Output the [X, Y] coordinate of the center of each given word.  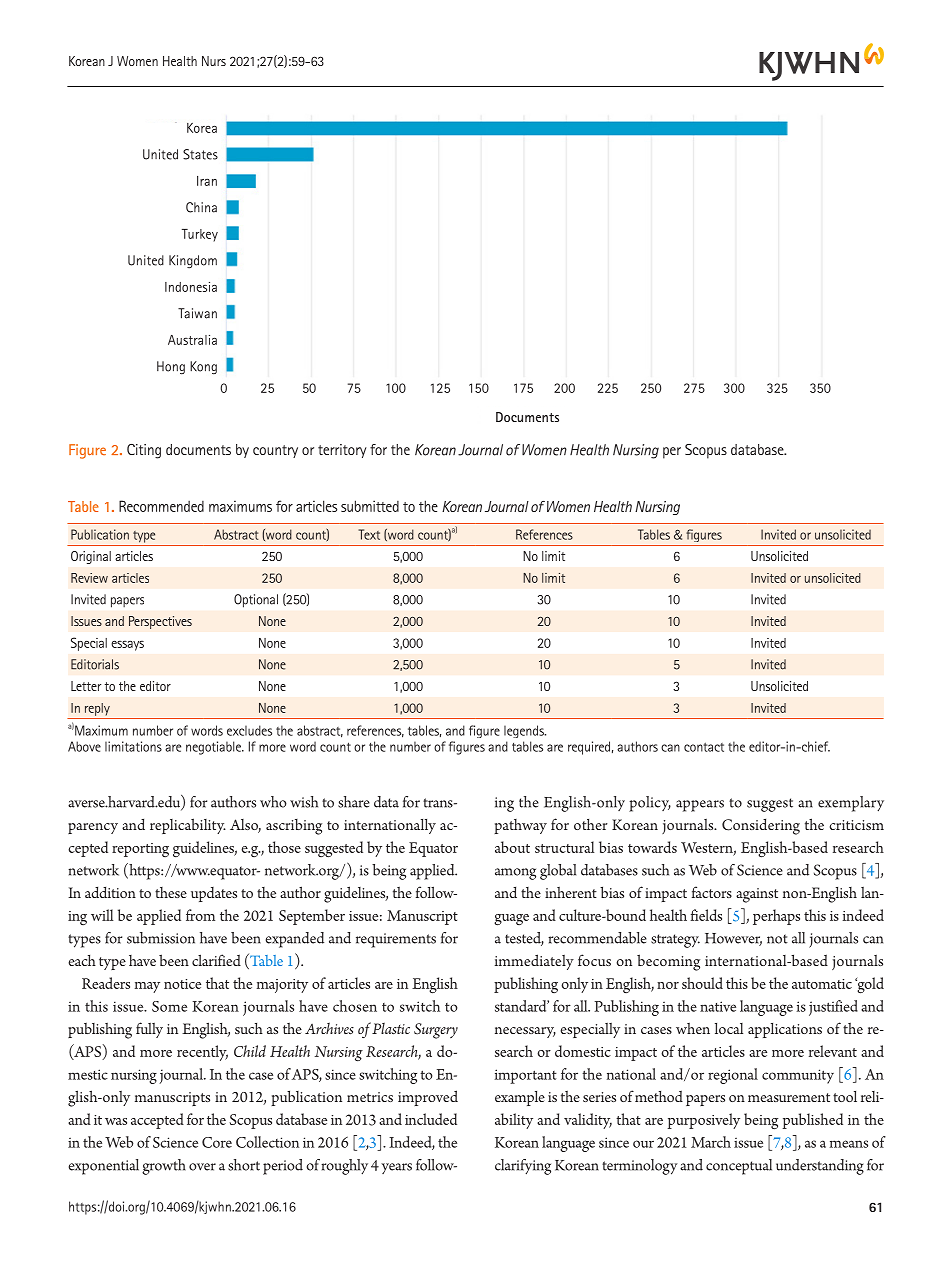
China [201, 207]
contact [704, 747]
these [171, 892]
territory [342, 451]
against [757, 895]
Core [217, 1142]
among [515, 874]
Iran [207, 181]
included [431, 1119]
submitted [370, 506]
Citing [144, 451]
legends [525, 731]
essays [127, 646]
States [200, 154]
